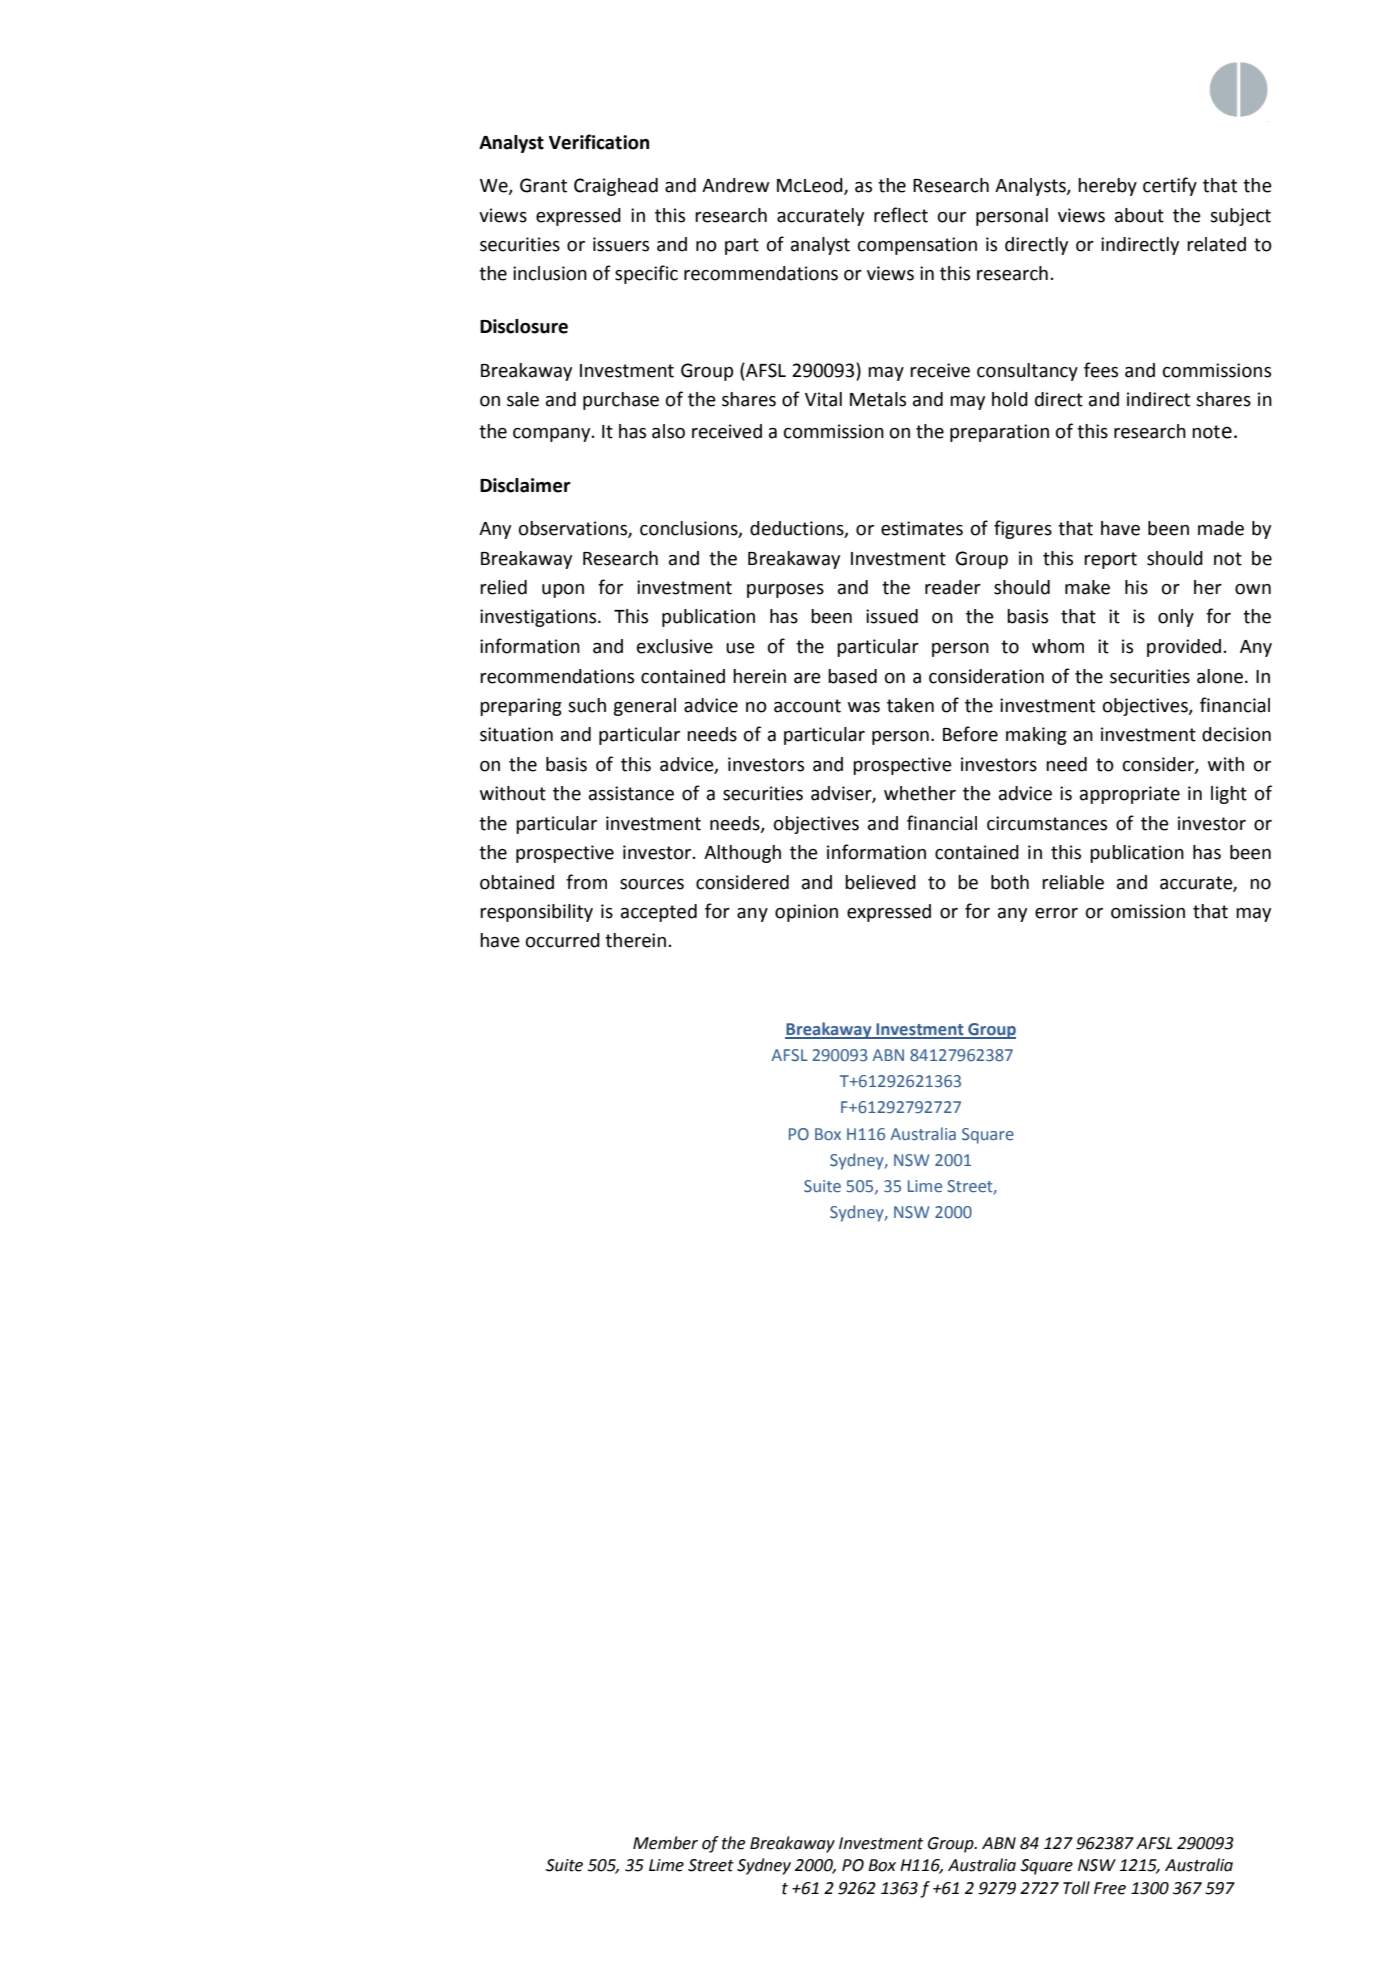 The width and height of the screenshot is (1388, 1963). What do you see at coordinates (922, 528) in the screenshot?
I see `estimates` at bounding box center [922, 528].
